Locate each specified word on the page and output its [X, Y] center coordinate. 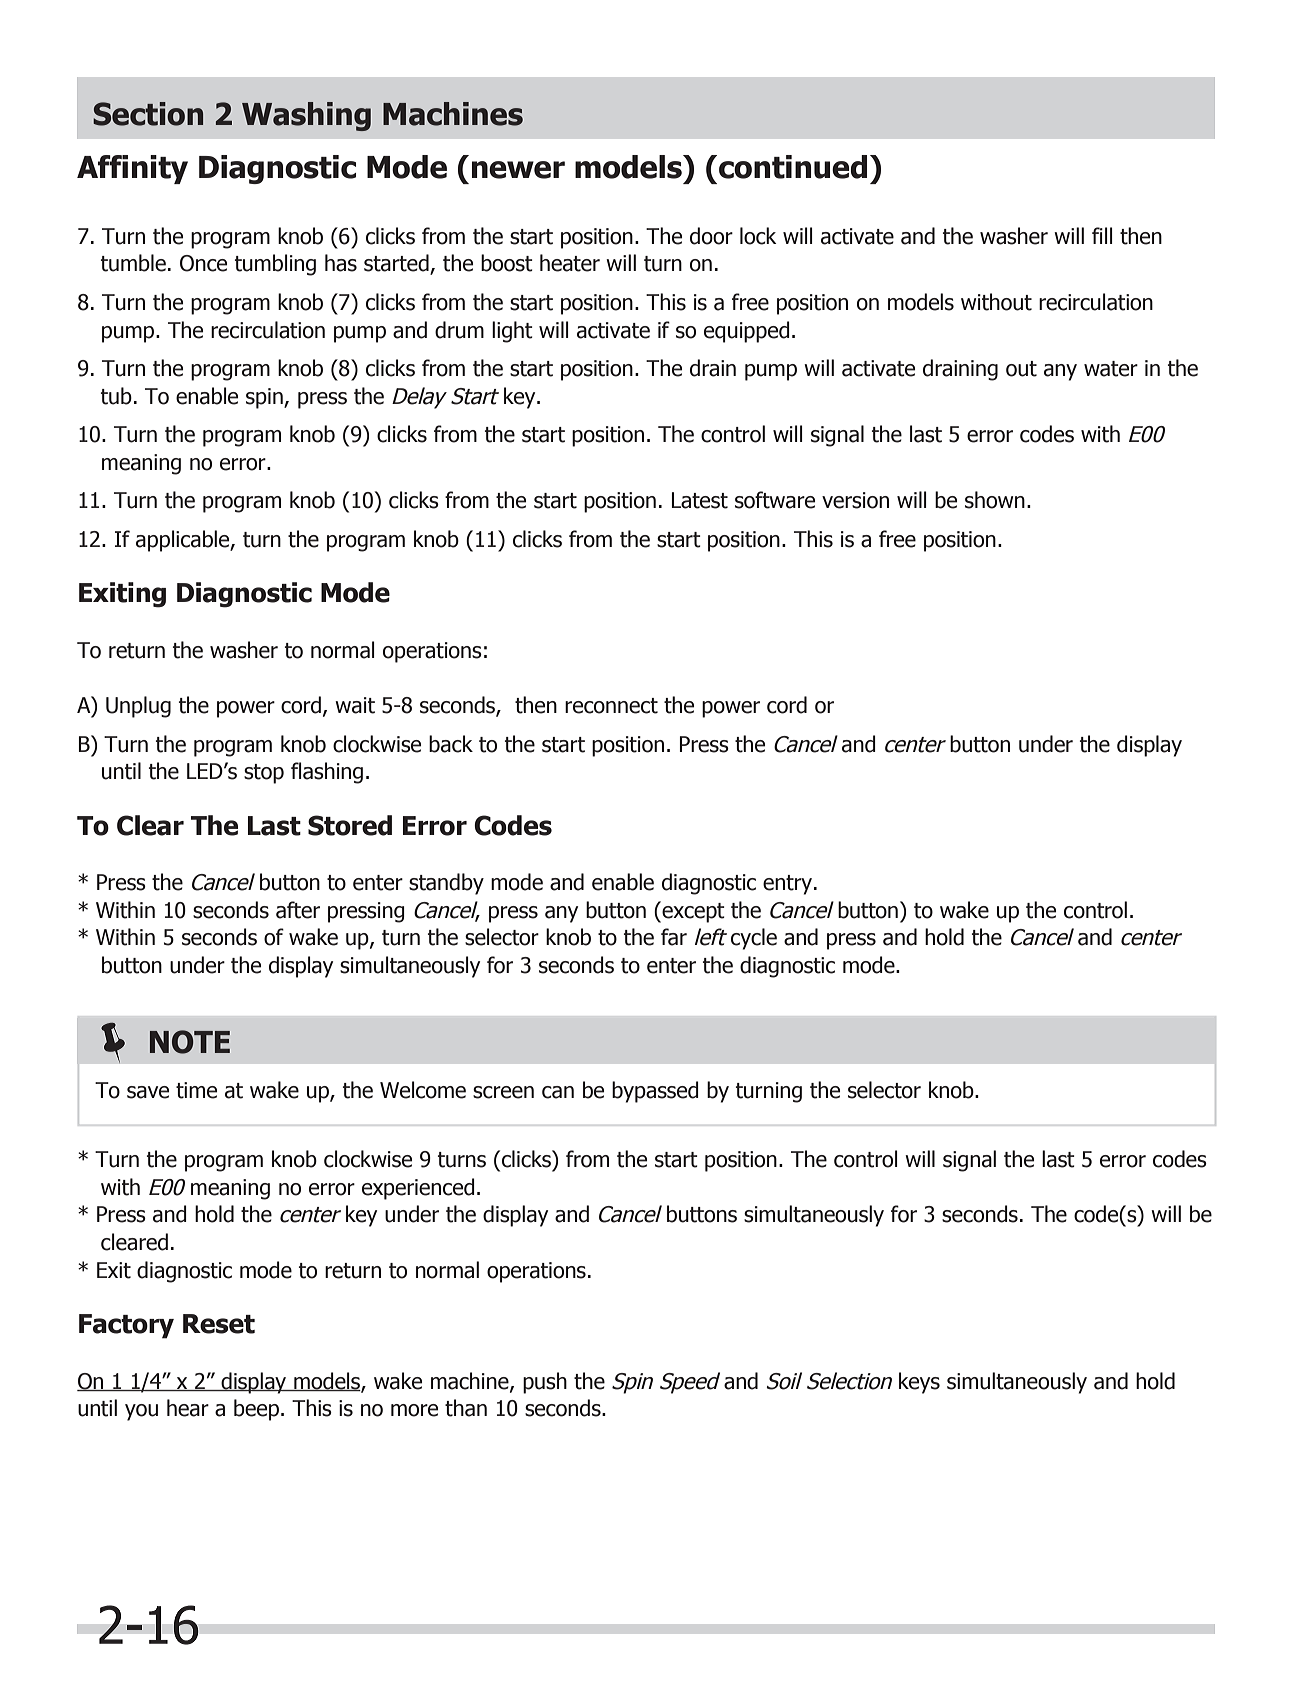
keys [919, 1383]
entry [789, 885]
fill [1102, 235]
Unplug [138, 707]
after [298, 910]
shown [995, 500]
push [545, 1383]
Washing [306, 116]
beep [256, 1410]
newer [518, 170]
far [674, 937]
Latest [700, 500]
